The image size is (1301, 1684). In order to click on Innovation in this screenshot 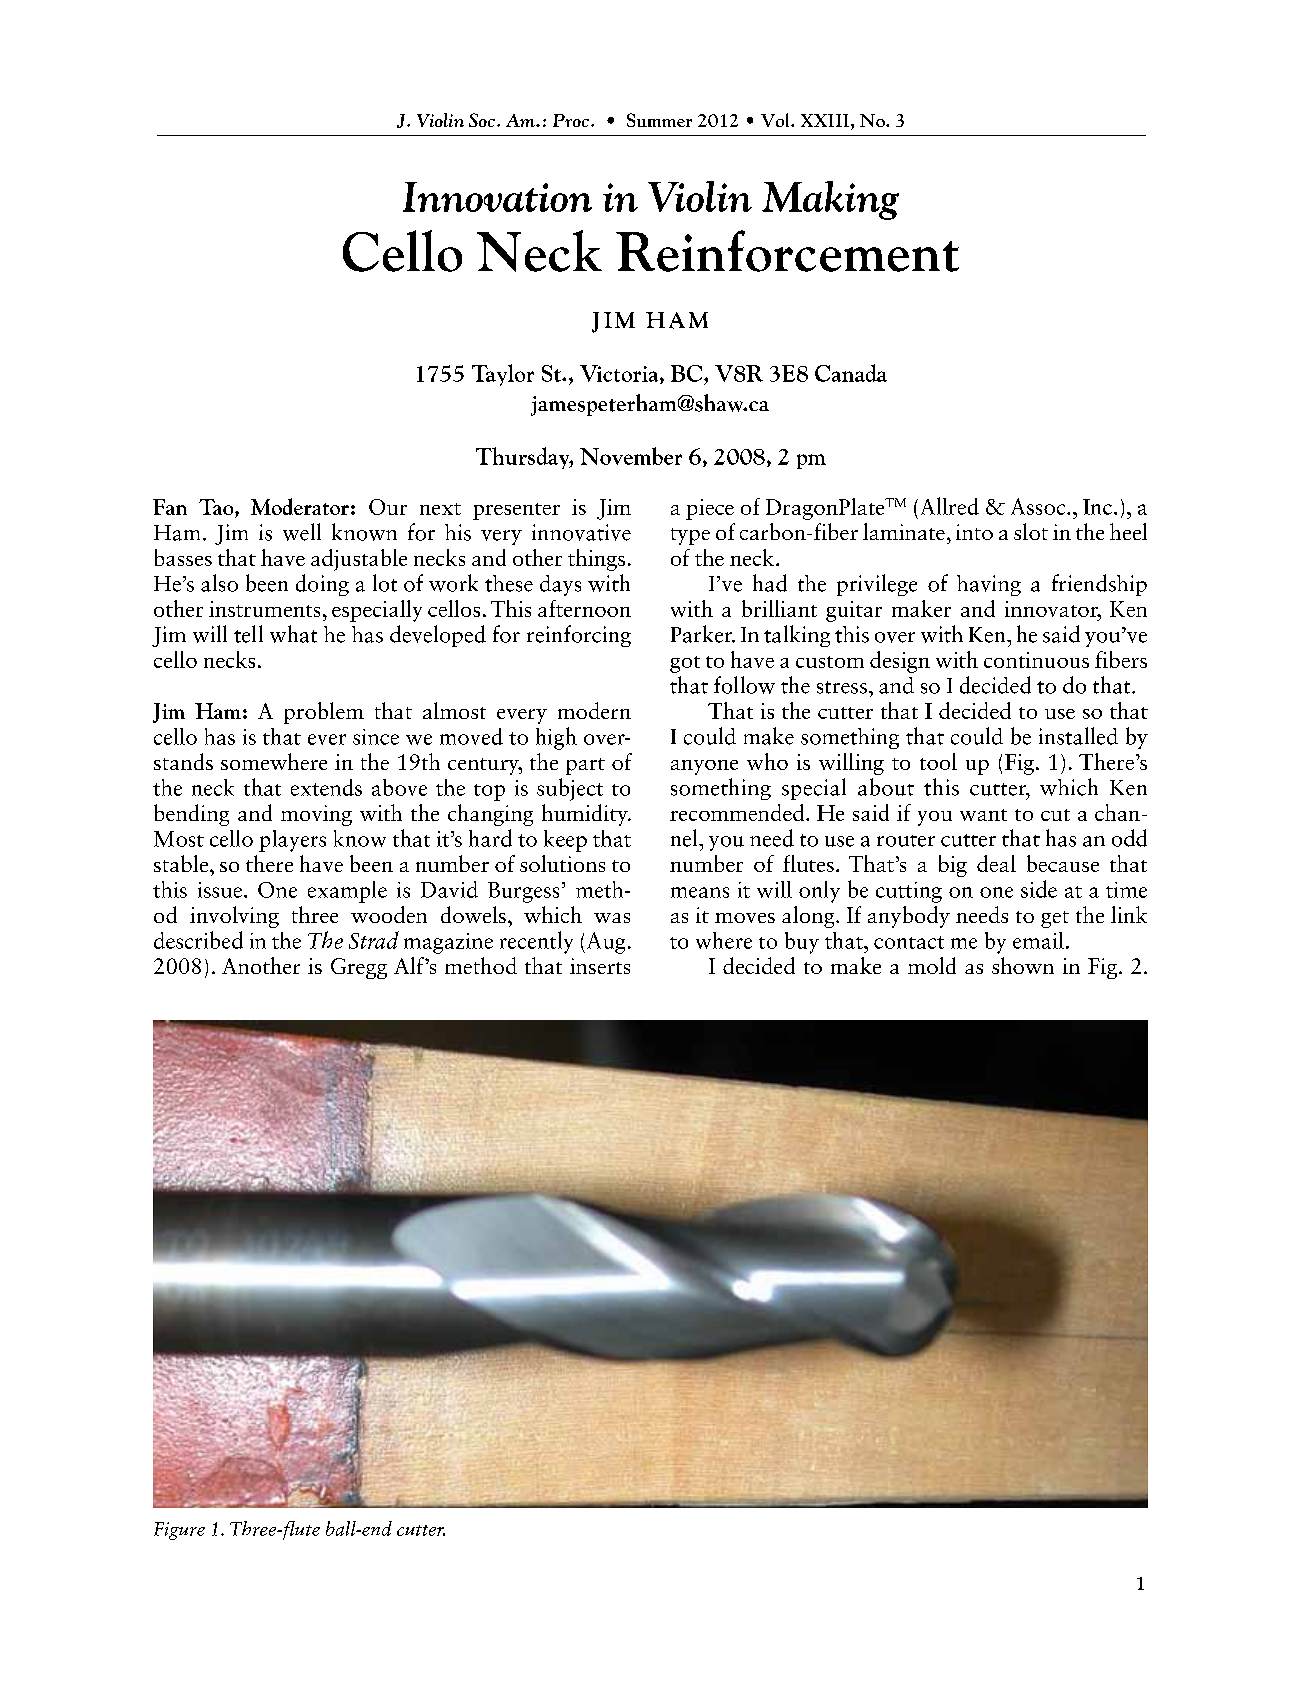, I will do `click(497, 197)`.
